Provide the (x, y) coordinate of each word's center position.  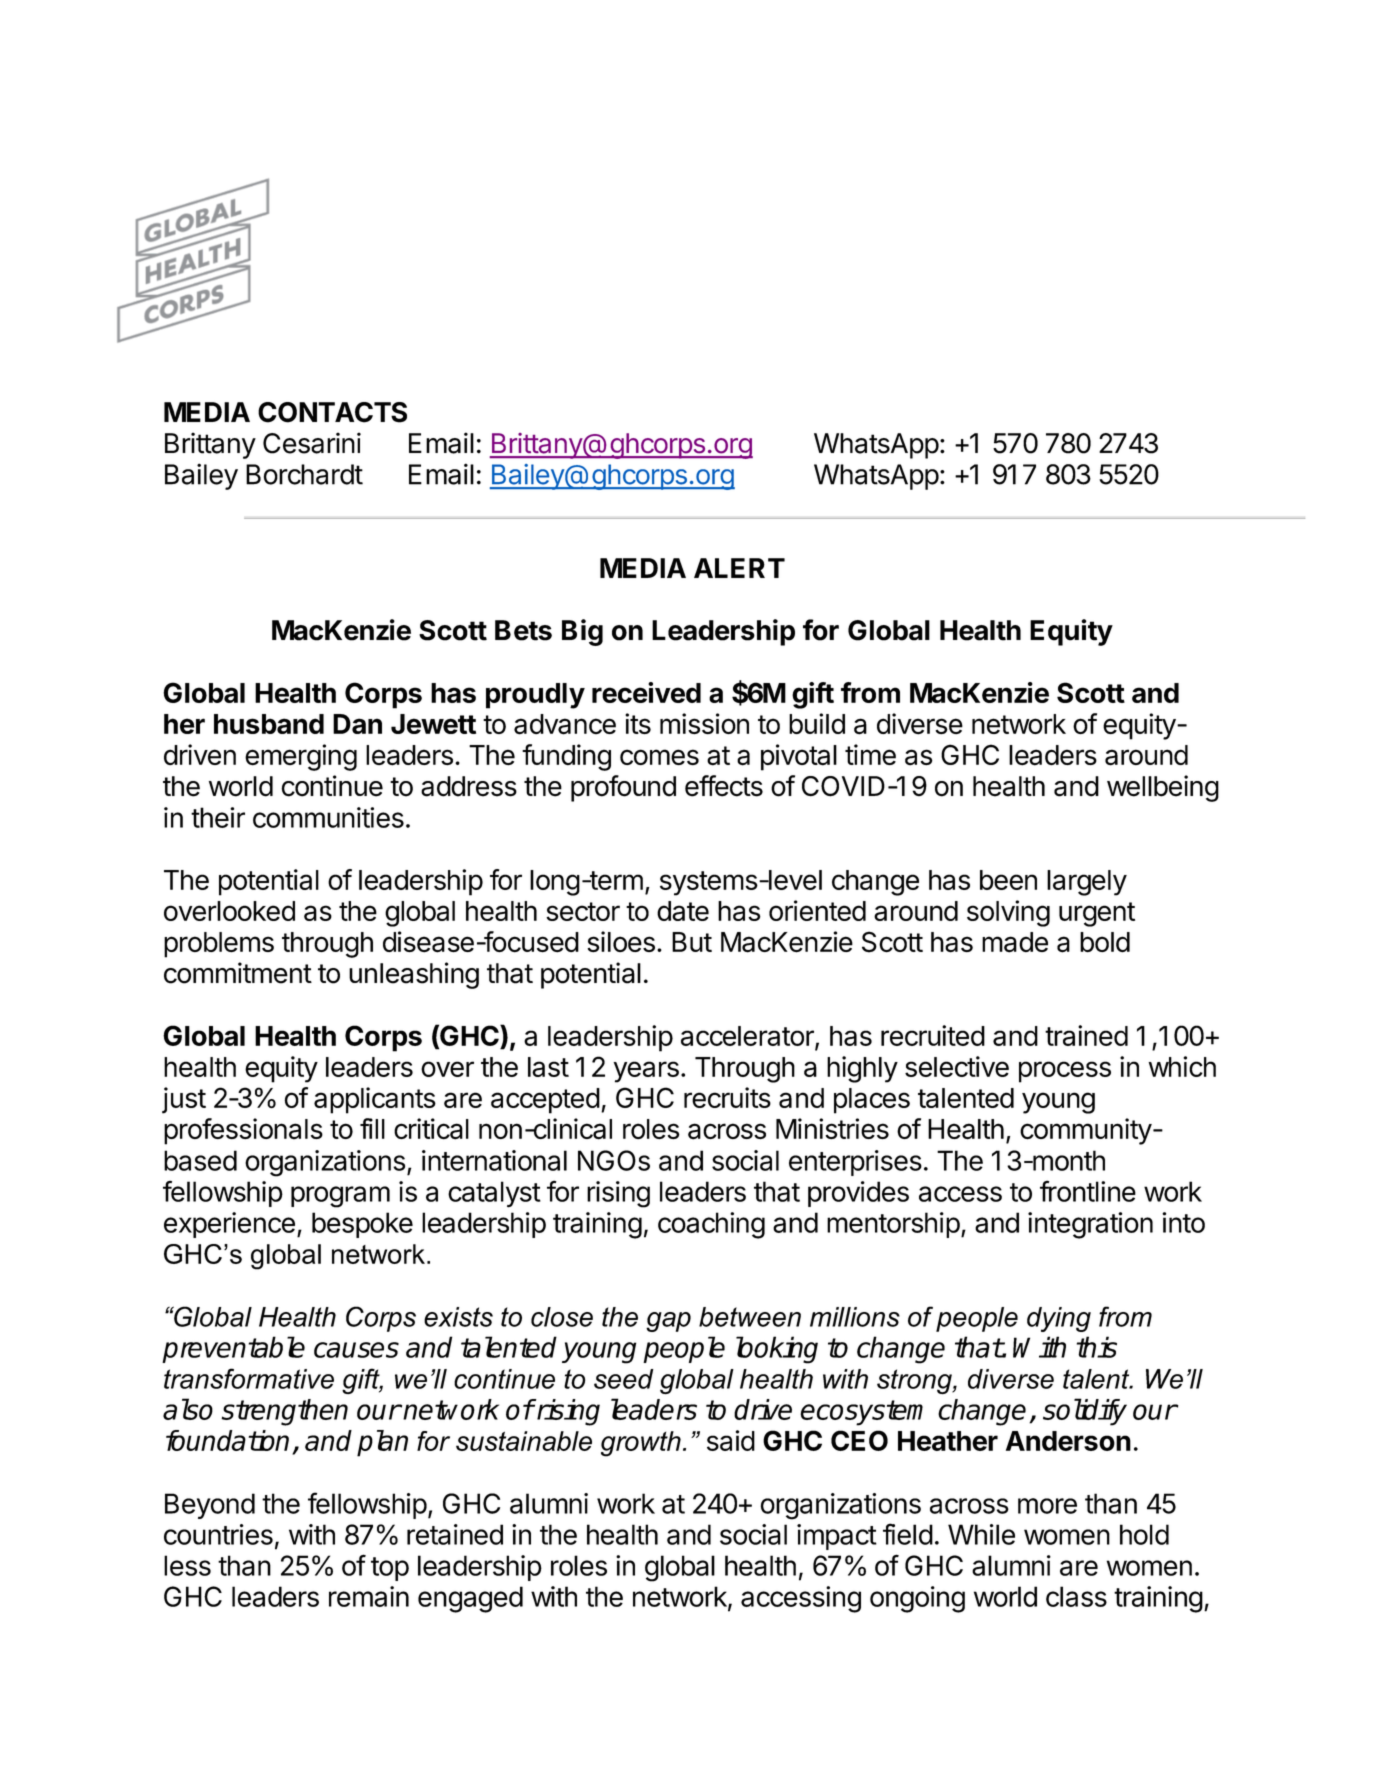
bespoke (362, 1225)
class (1076, 1596)
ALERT (739, 568)
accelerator (748, 1037)
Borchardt (304, 474)
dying (1059, 1319)
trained (1086, 1035)
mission (704, 723)
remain (369, 1596)
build (817, 723)
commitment (238, 973)
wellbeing (1163, 788)
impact (837, 1537)
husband (269, 724)
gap (668, 1322)
